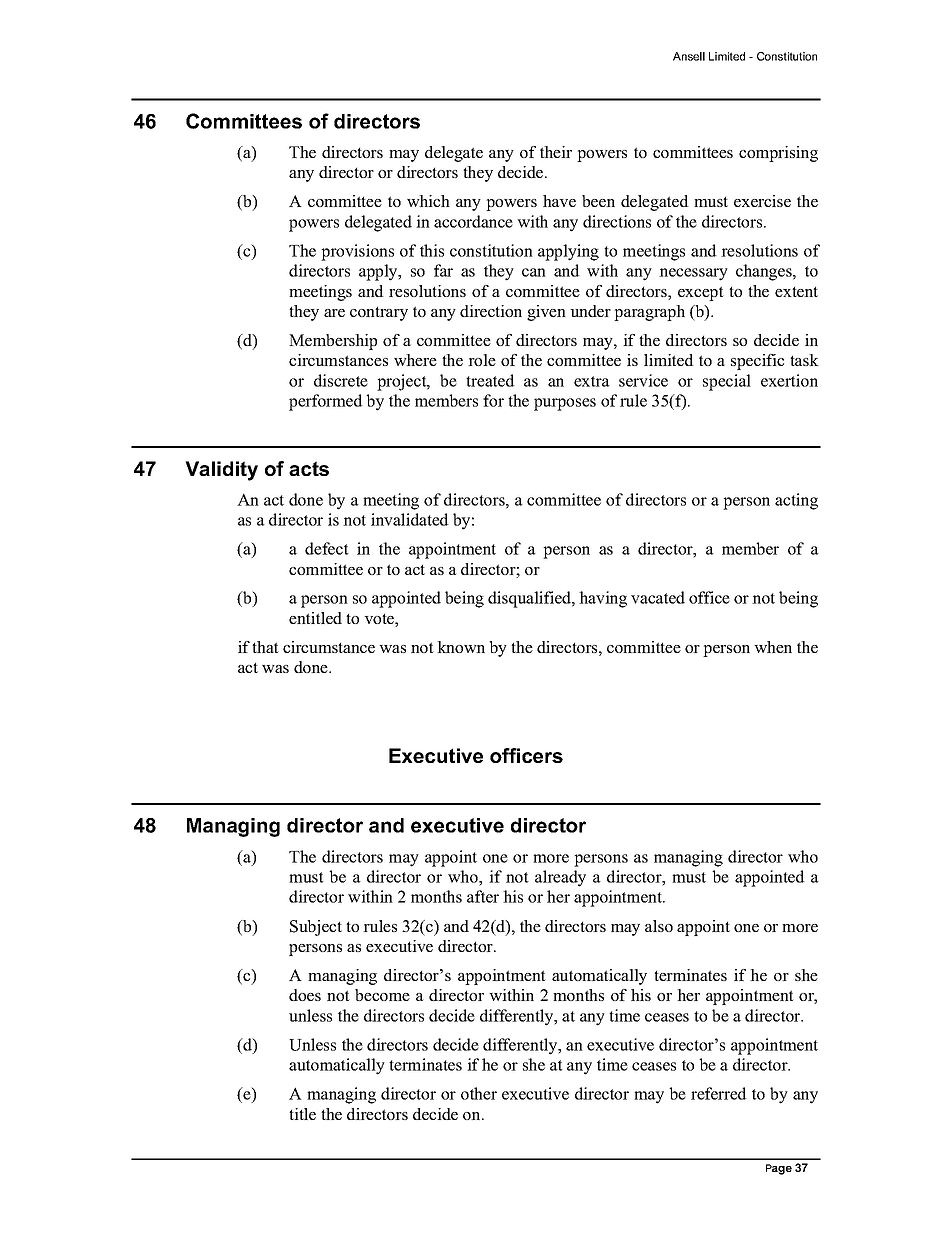 This screenshot has height=1233, width=952. What do you see at coordinates (483, 896) in the screenshot?
I see `after` at bounding box center [483, 896].
